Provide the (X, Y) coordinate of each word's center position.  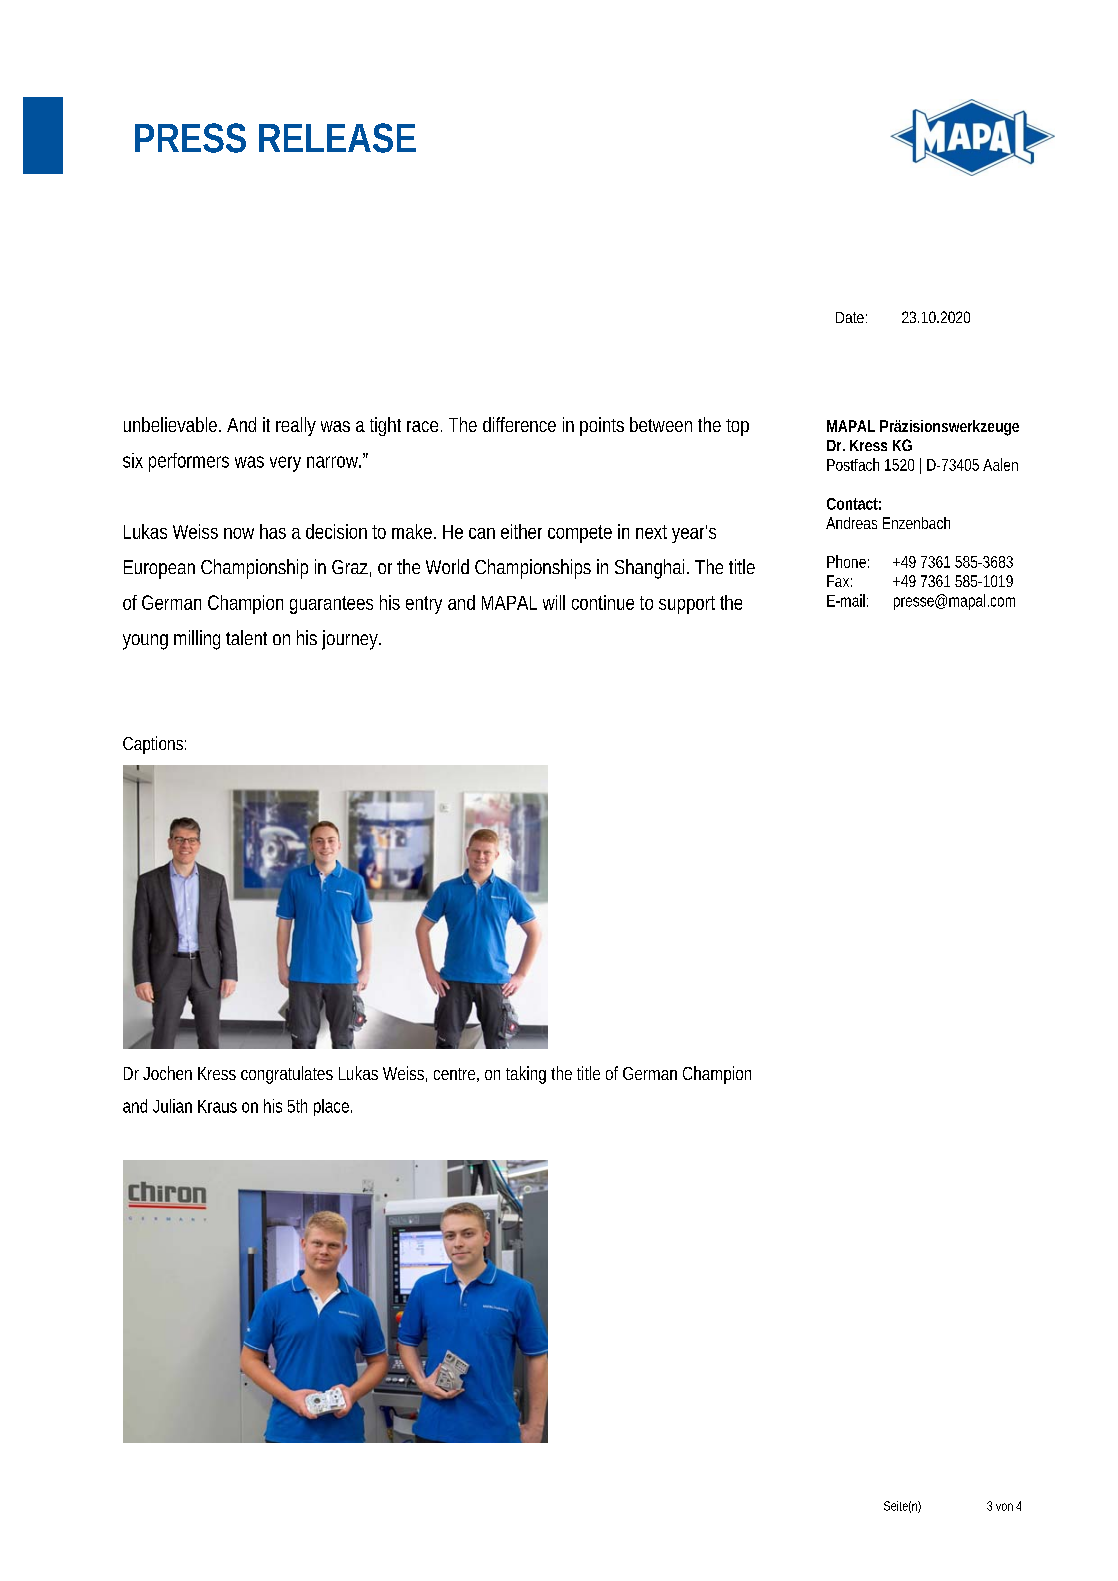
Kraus (217, 1106)
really (296, 426)
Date (850, 317)
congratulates (287, 1075)
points (602, 426)
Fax (838, 581)
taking (526, 1075)
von (1004, 1507)
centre (454, 1074)
